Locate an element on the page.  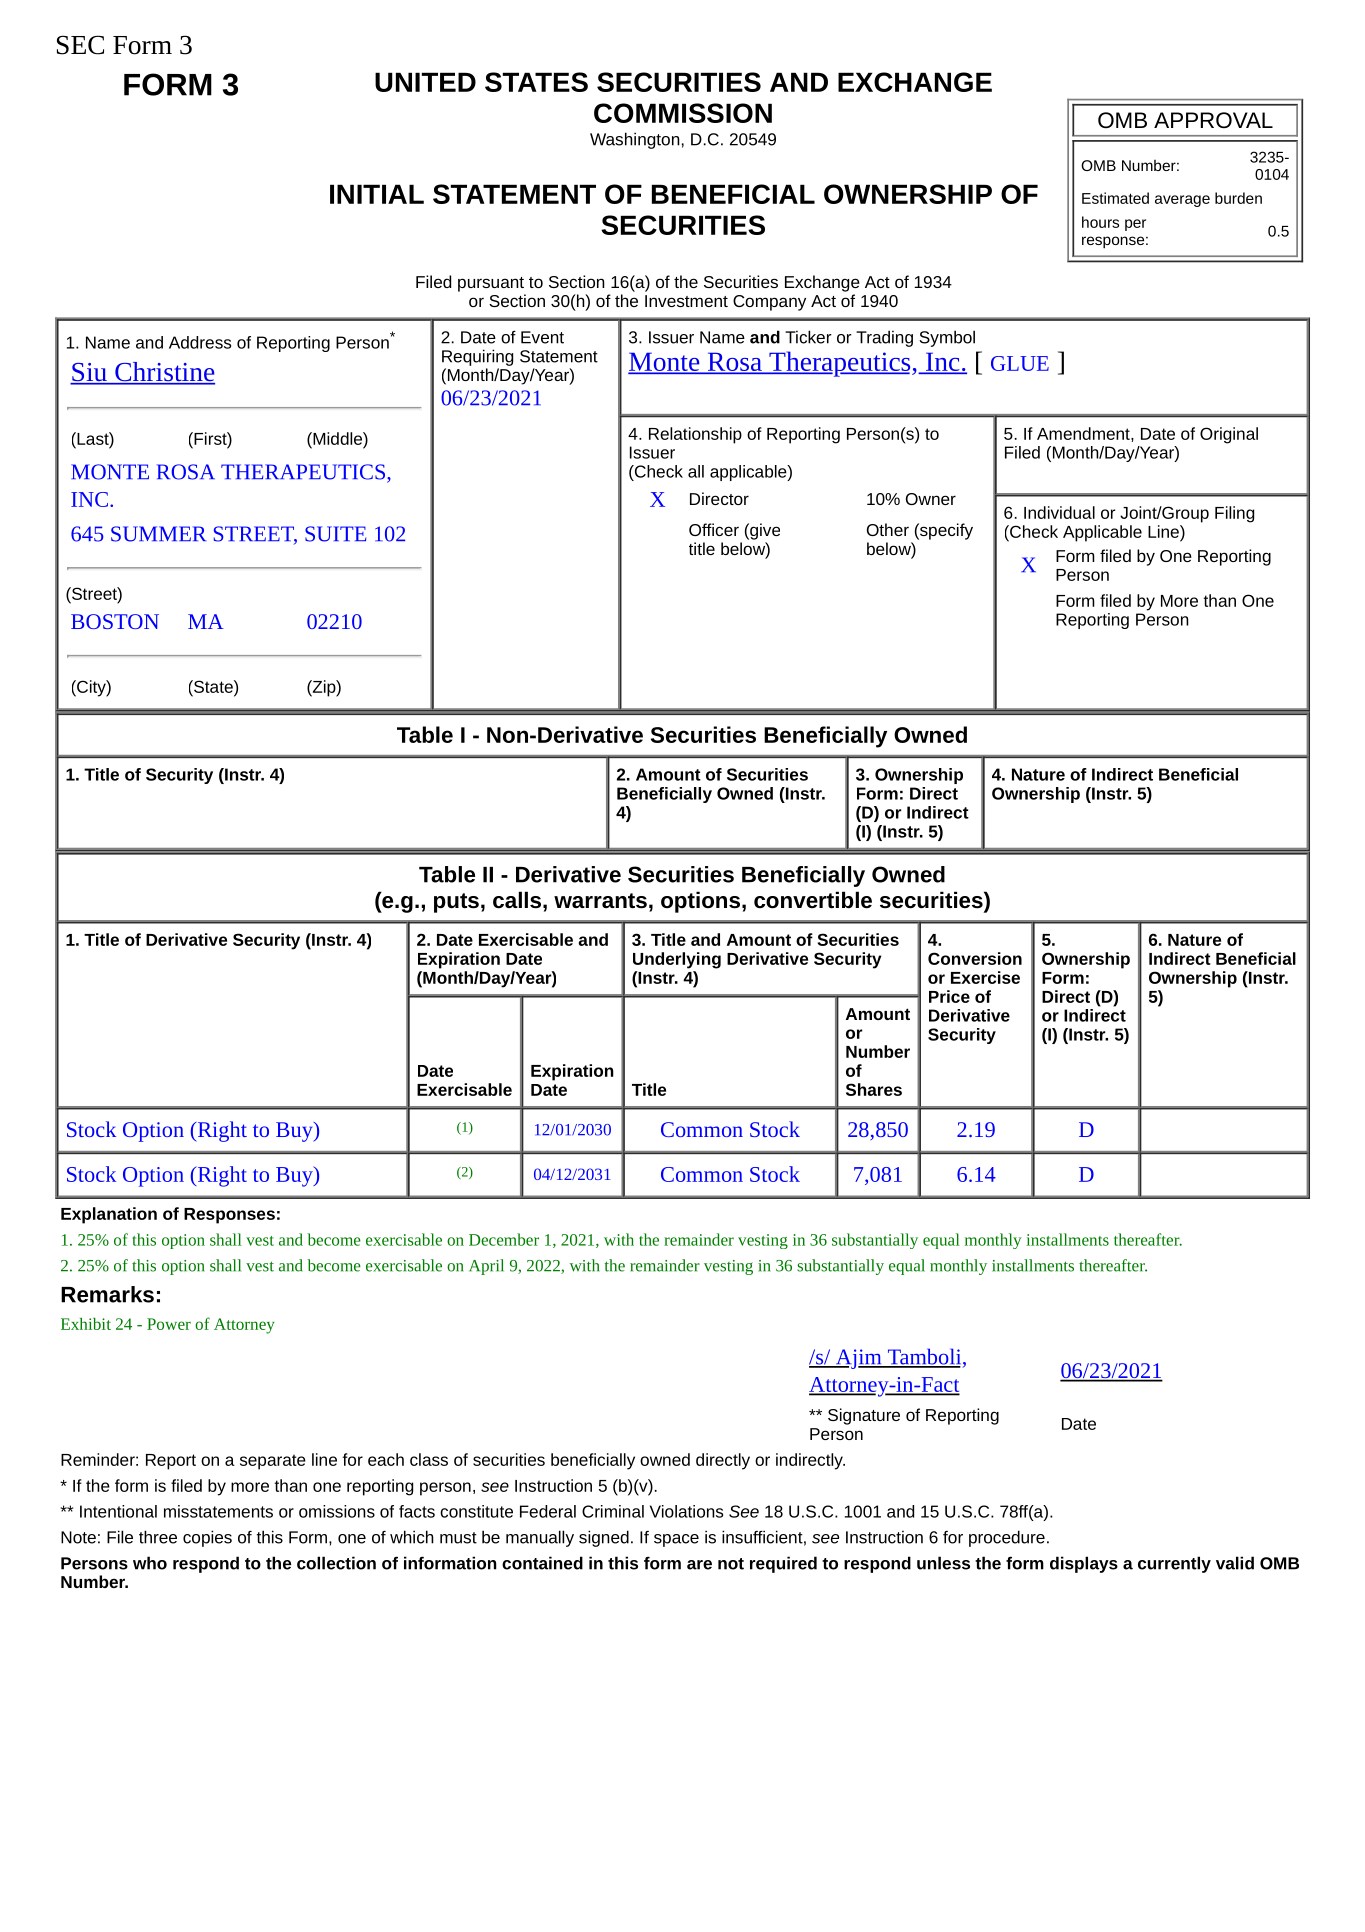
SUMMER is located at coordinates (158, 534).
